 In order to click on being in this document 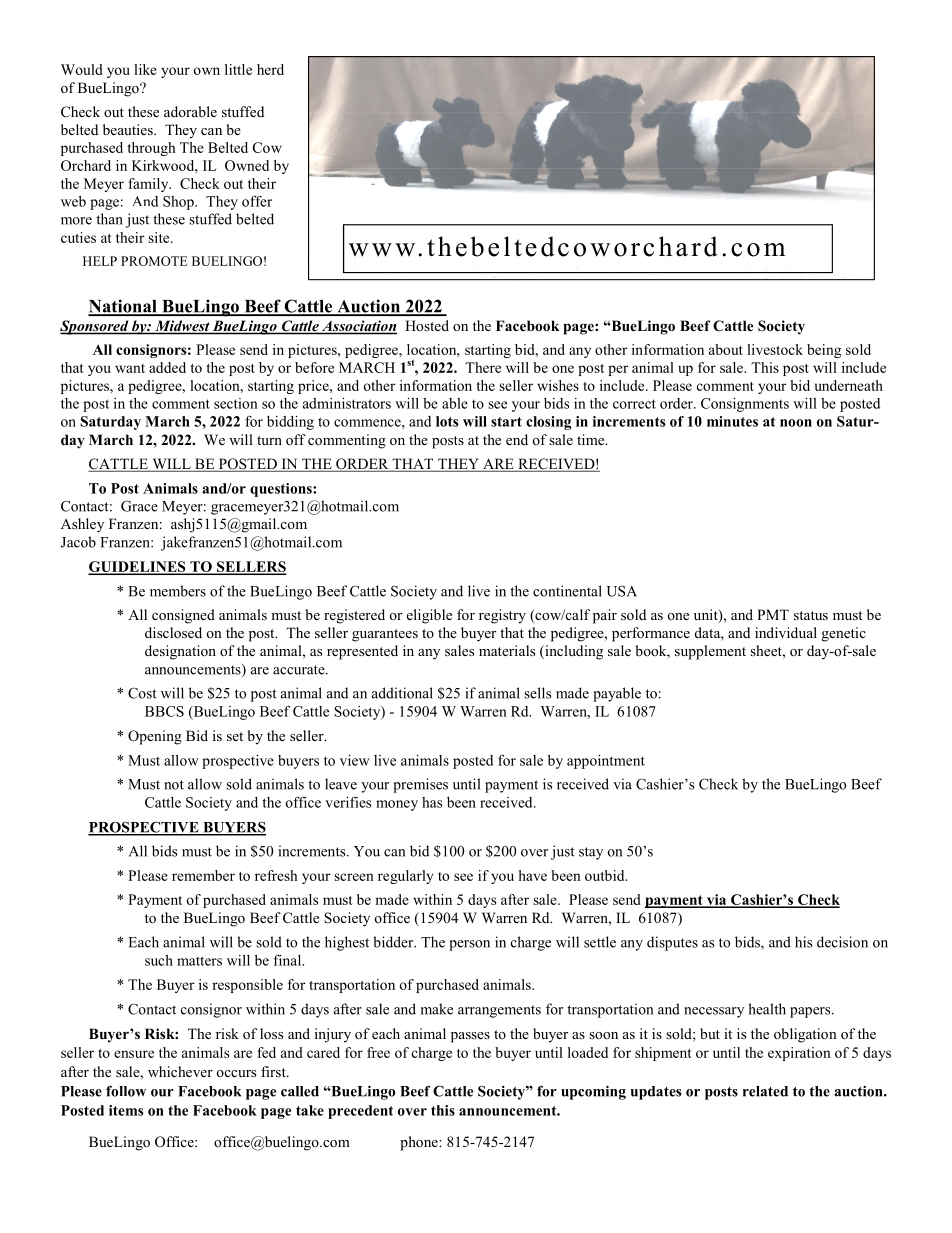, I will do `click(824, 351)`.
